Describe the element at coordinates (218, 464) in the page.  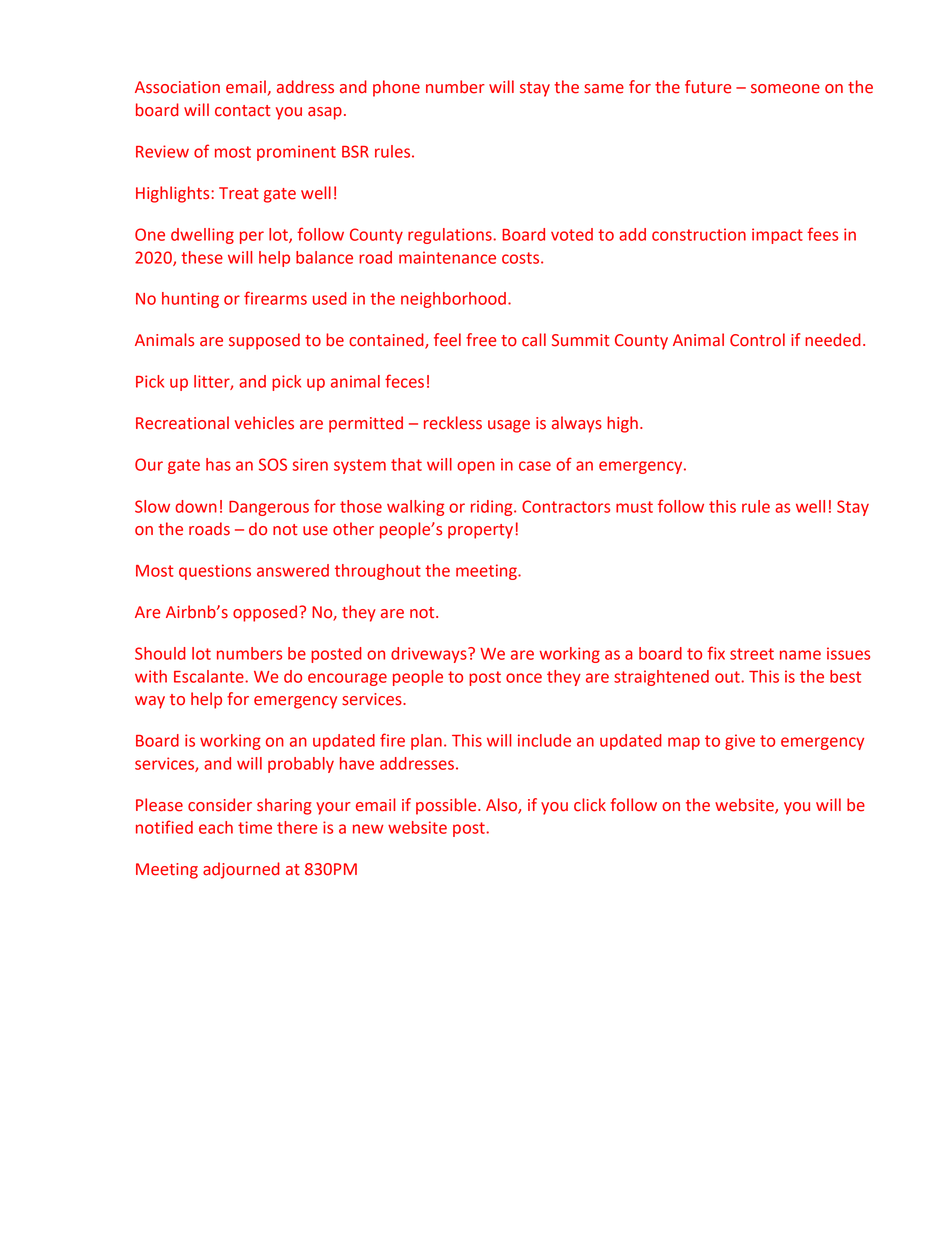
I see `has` at that location.
